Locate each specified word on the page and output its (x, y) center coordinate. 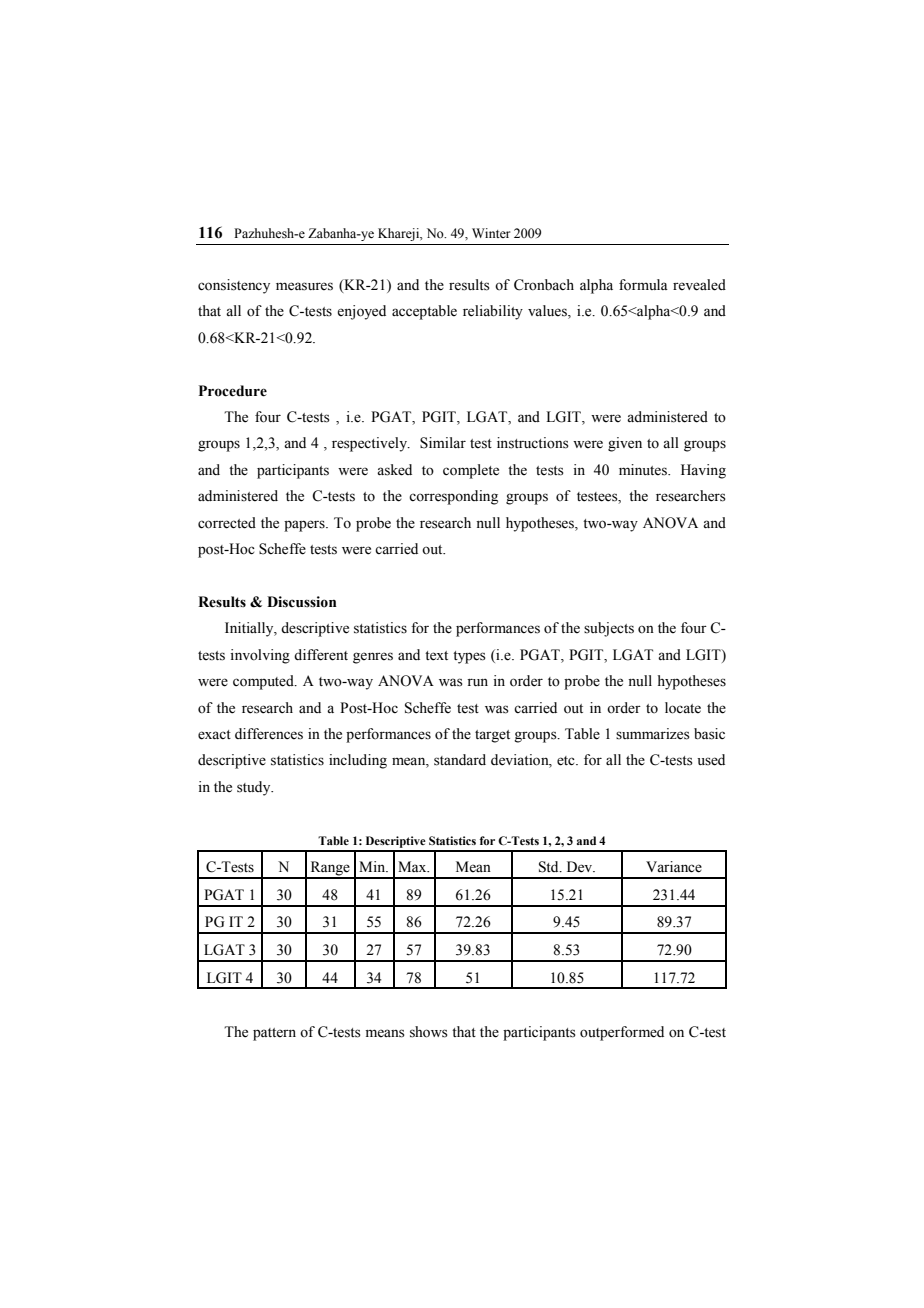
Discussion (302, 602)
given (625, 444)
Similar (443, 443)
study (255, 788)
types (469, 657)
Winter (491, 233)
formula (643, 285)
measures (304, 286)
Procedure (233, 391)
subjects (609, 629)
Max (413, 866)
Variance (674, 867)
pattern (274, 1034)
